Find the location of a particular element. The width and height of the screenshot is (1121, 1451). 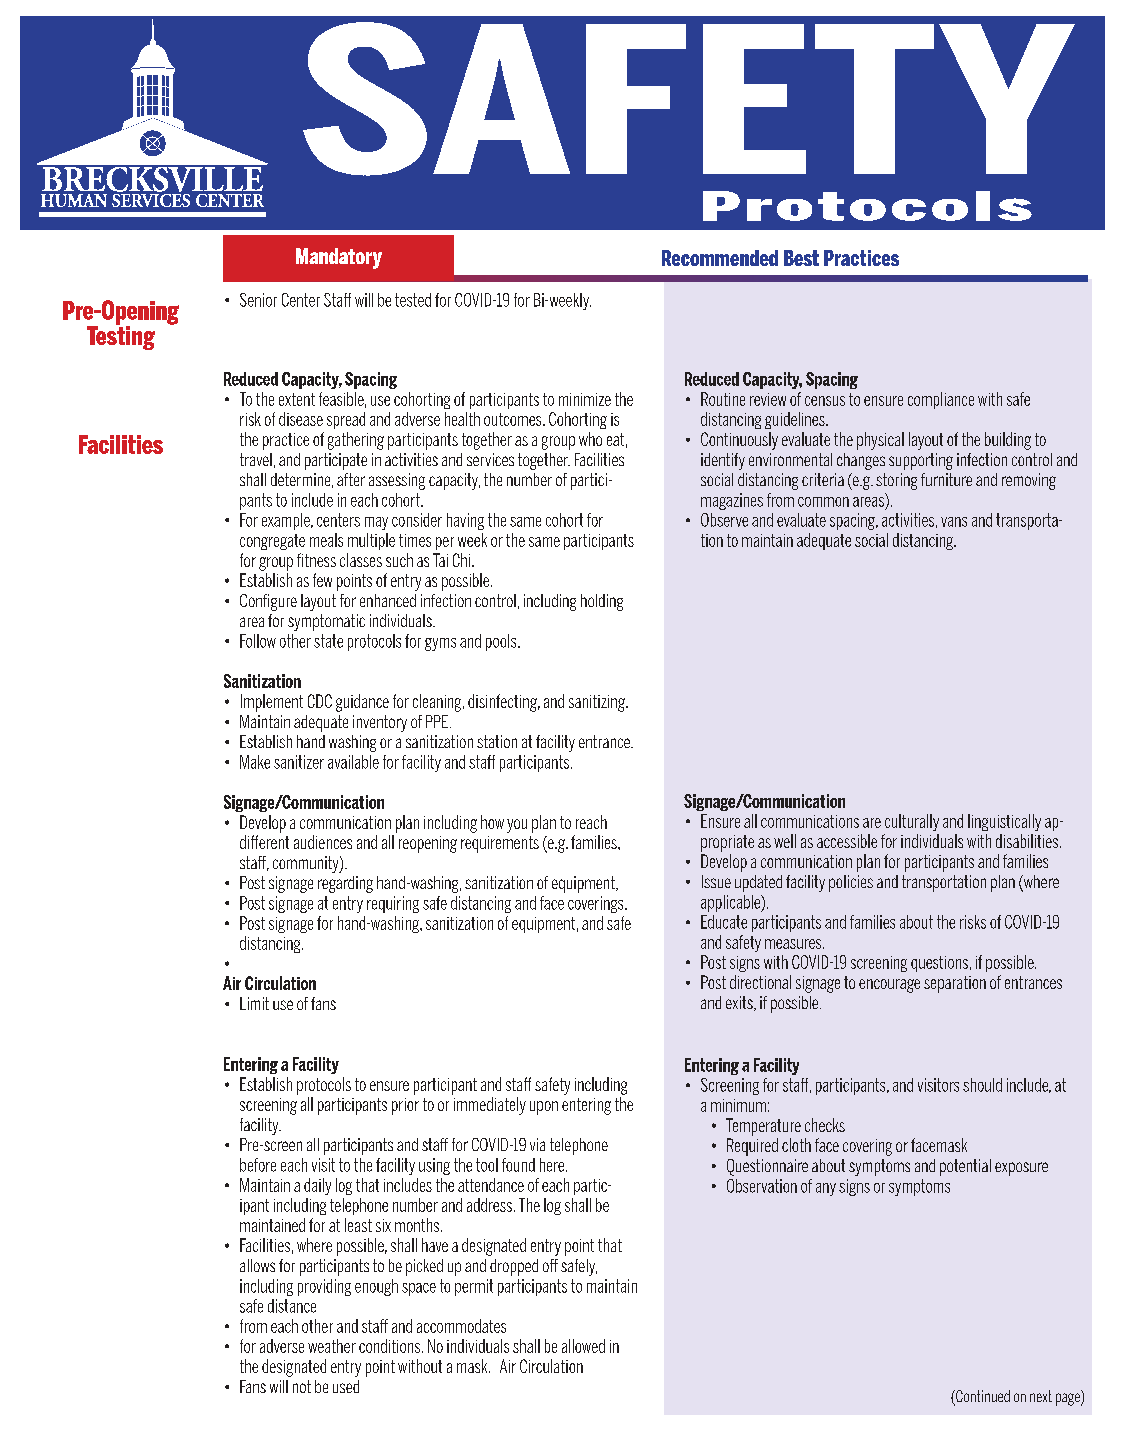

Senior is located at coordinates (258, 300).
